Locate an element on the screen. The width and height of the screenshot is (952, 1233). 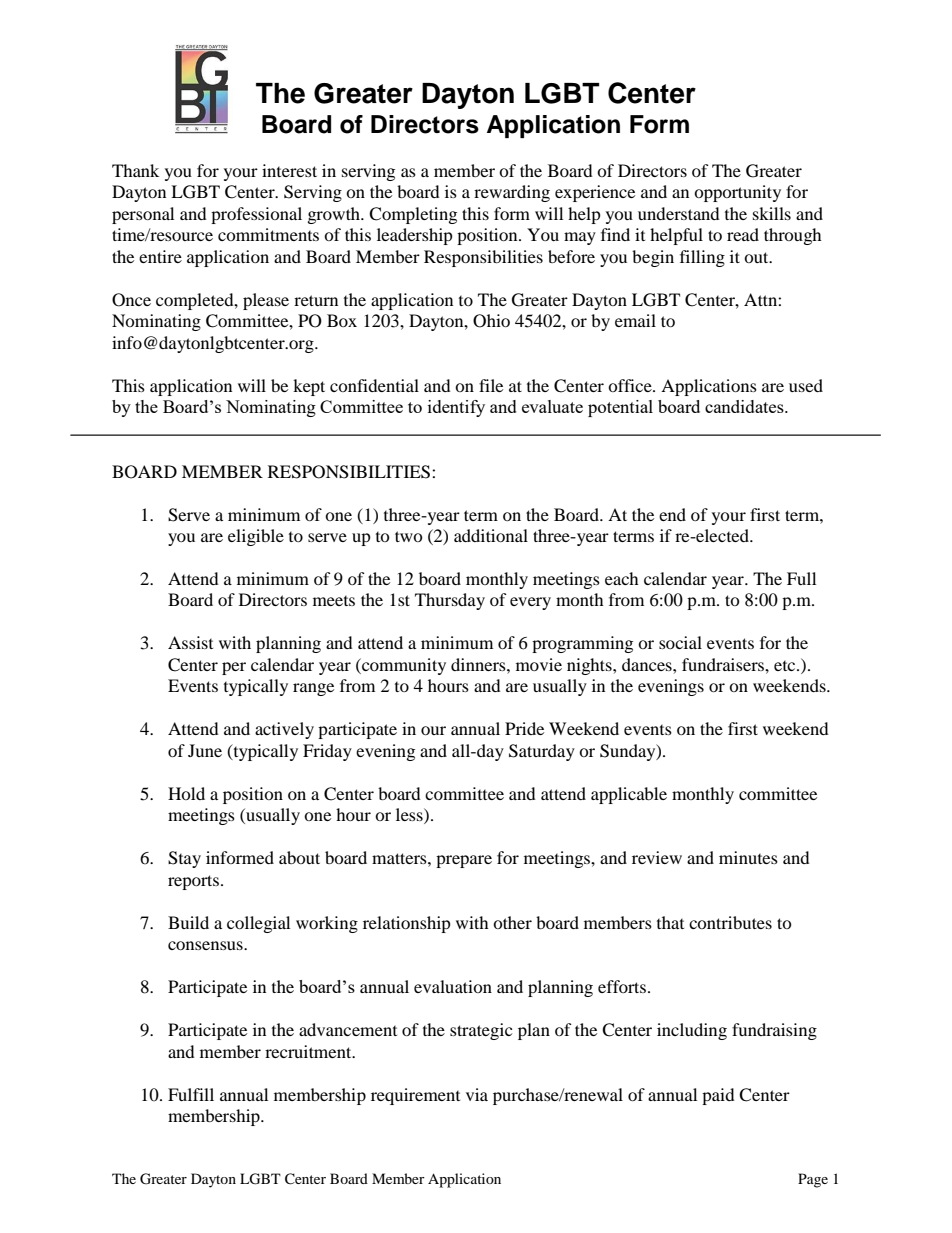
via is located at coordinates (477, 1094).
